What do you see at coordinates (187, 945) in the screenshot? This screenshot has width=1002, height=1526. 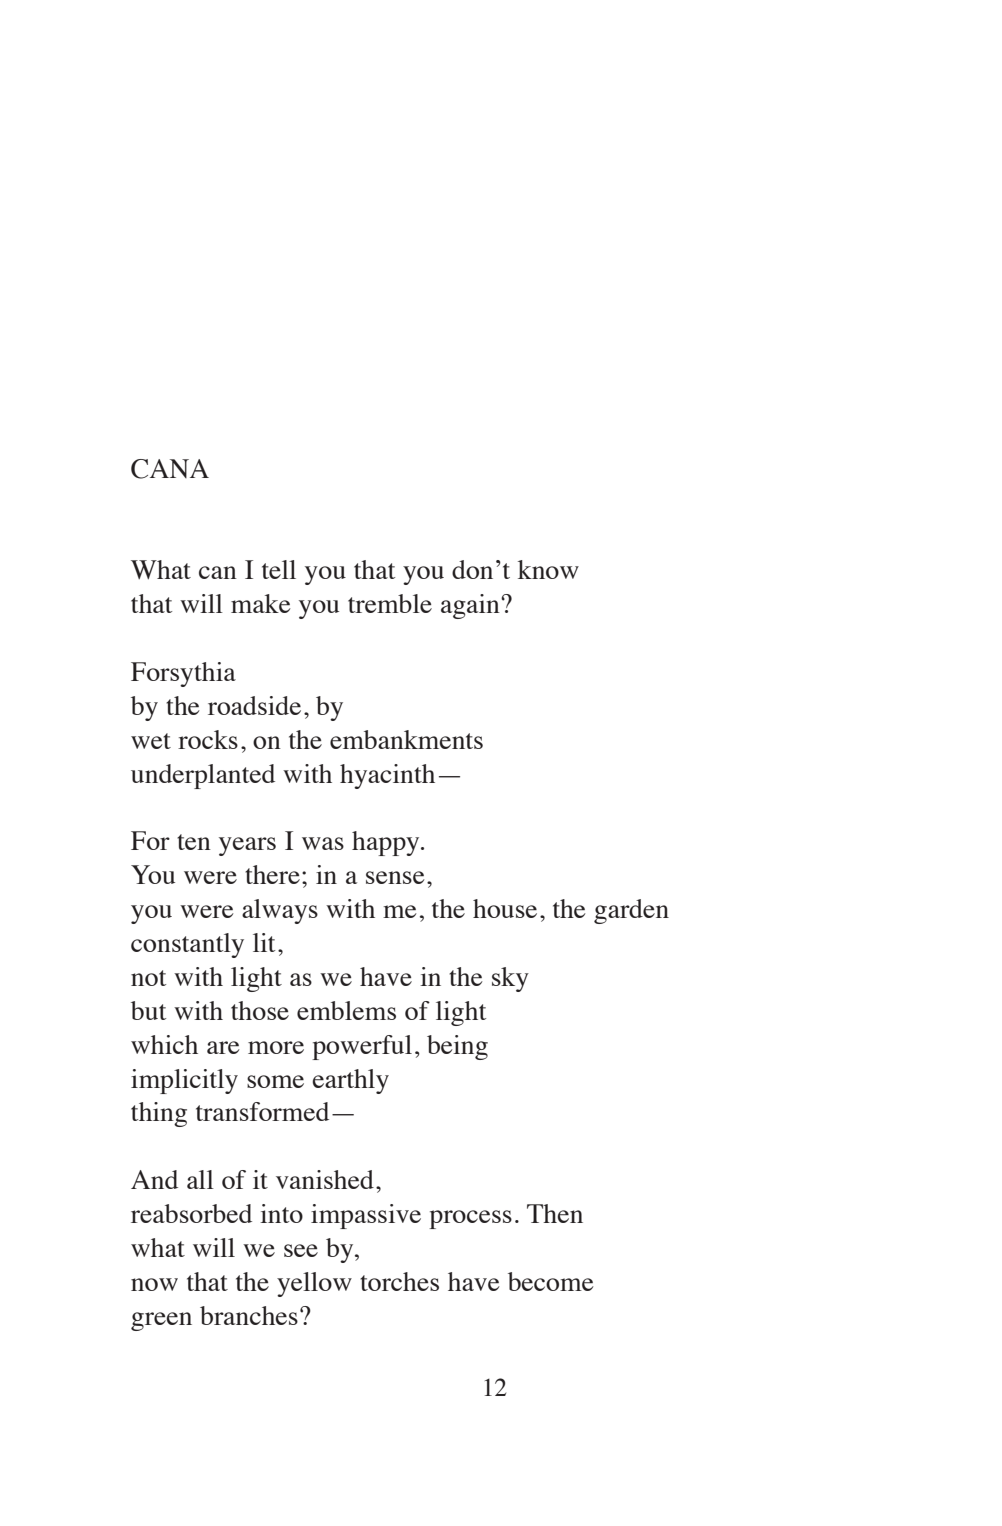 I see `constantly` at bounding box center [187, 945].
